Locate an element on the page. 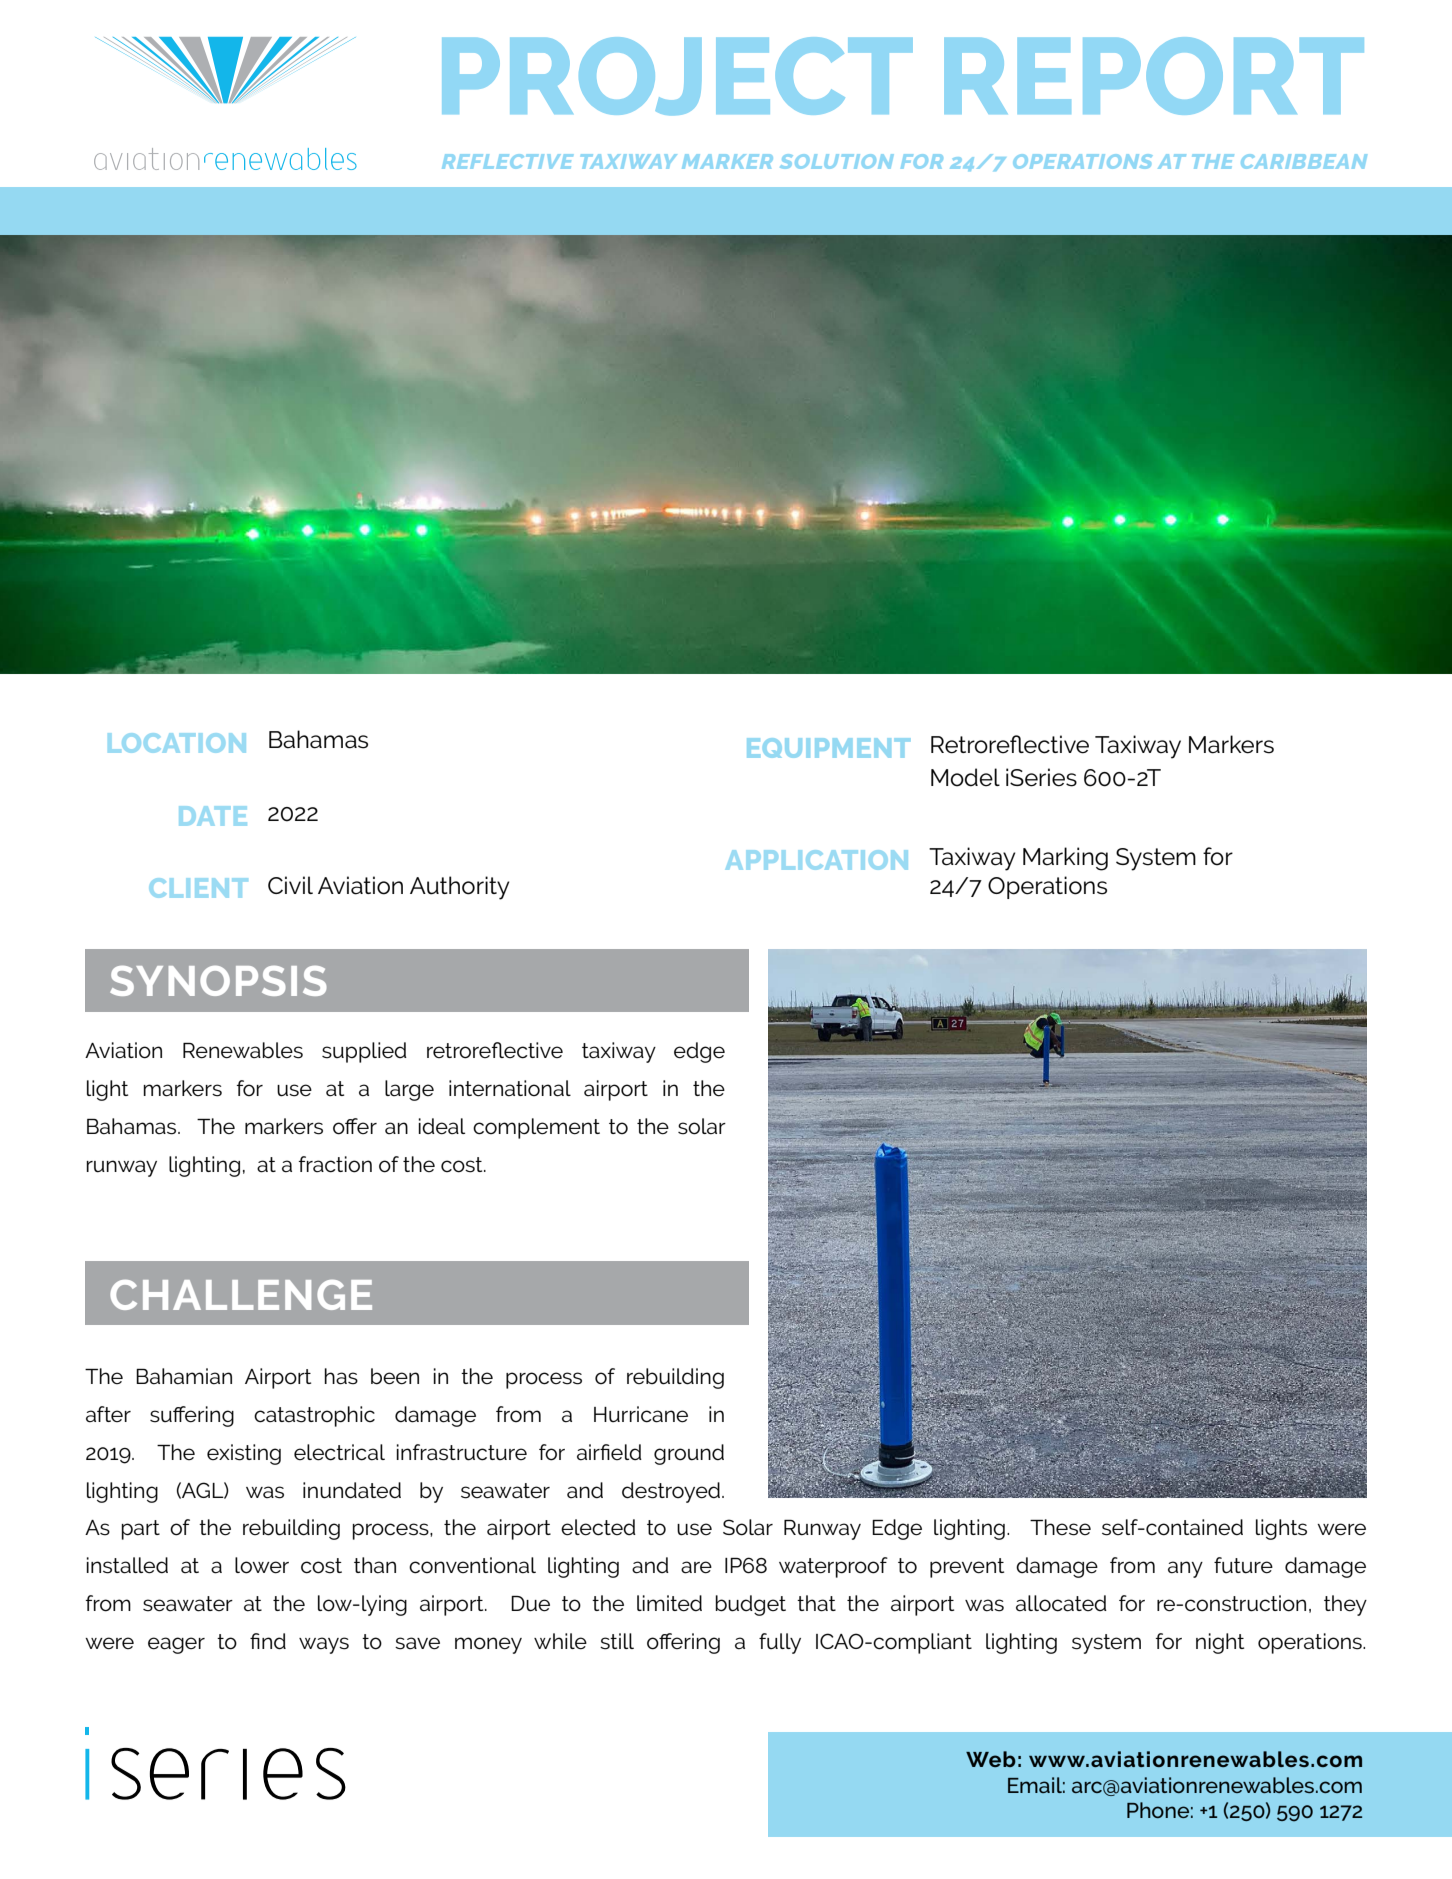 Image resolution: width=1452 pixels, height=1879 pixels. LOCATION is located at coordinates (177, 743).
